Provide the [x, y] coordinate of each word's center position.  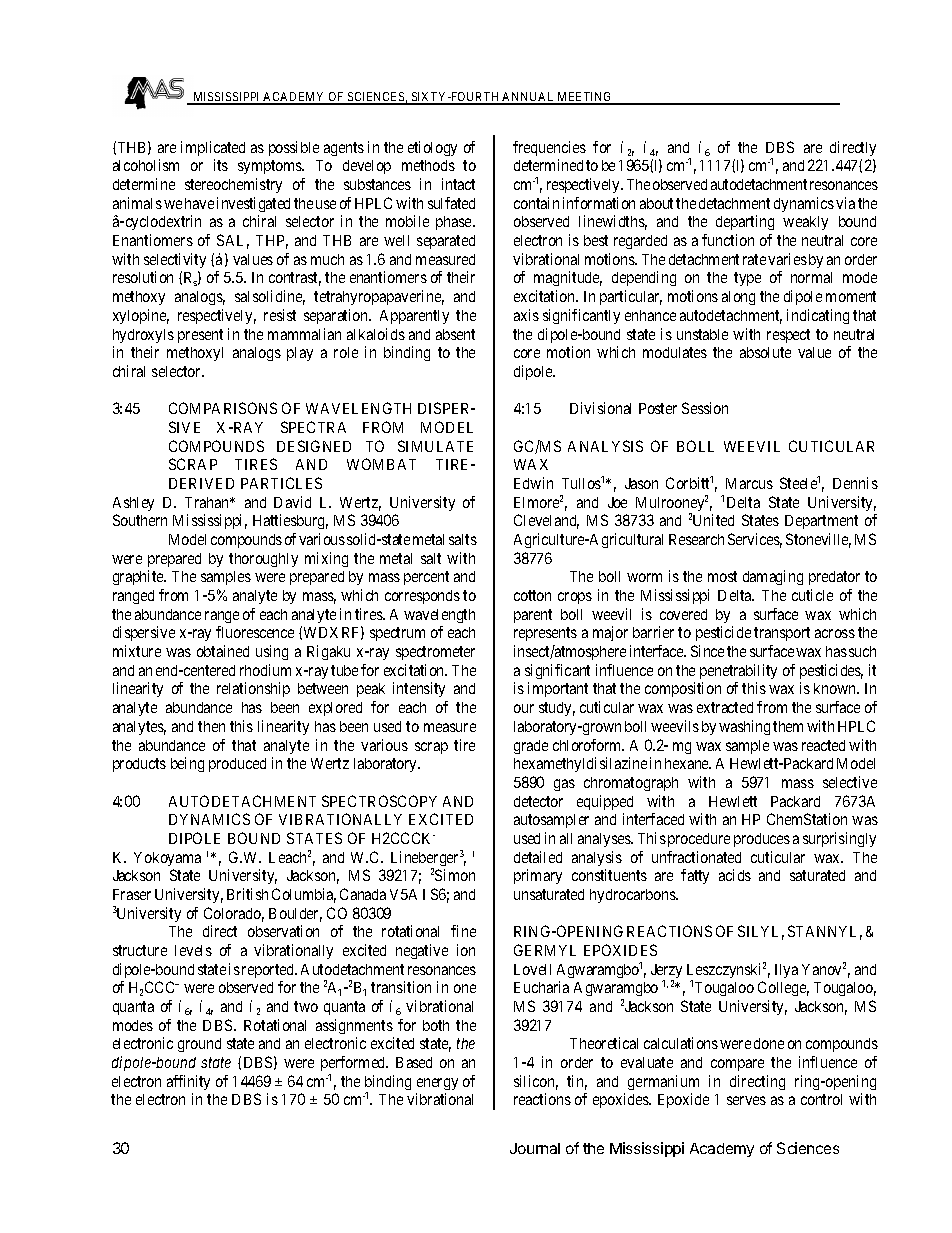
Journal [535, 1148]
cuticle [812, 595]
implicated [213, 148]
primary [538, 876]
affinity [188, 1082]
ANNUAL [529, 98]
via [845, 203]
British [247, 894]
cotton [532, 595]
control [821, 1099]
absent [455, 334]
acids [735, 875]
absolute [765, 352]
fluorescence [255, 632]
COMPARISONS [223, 408]
